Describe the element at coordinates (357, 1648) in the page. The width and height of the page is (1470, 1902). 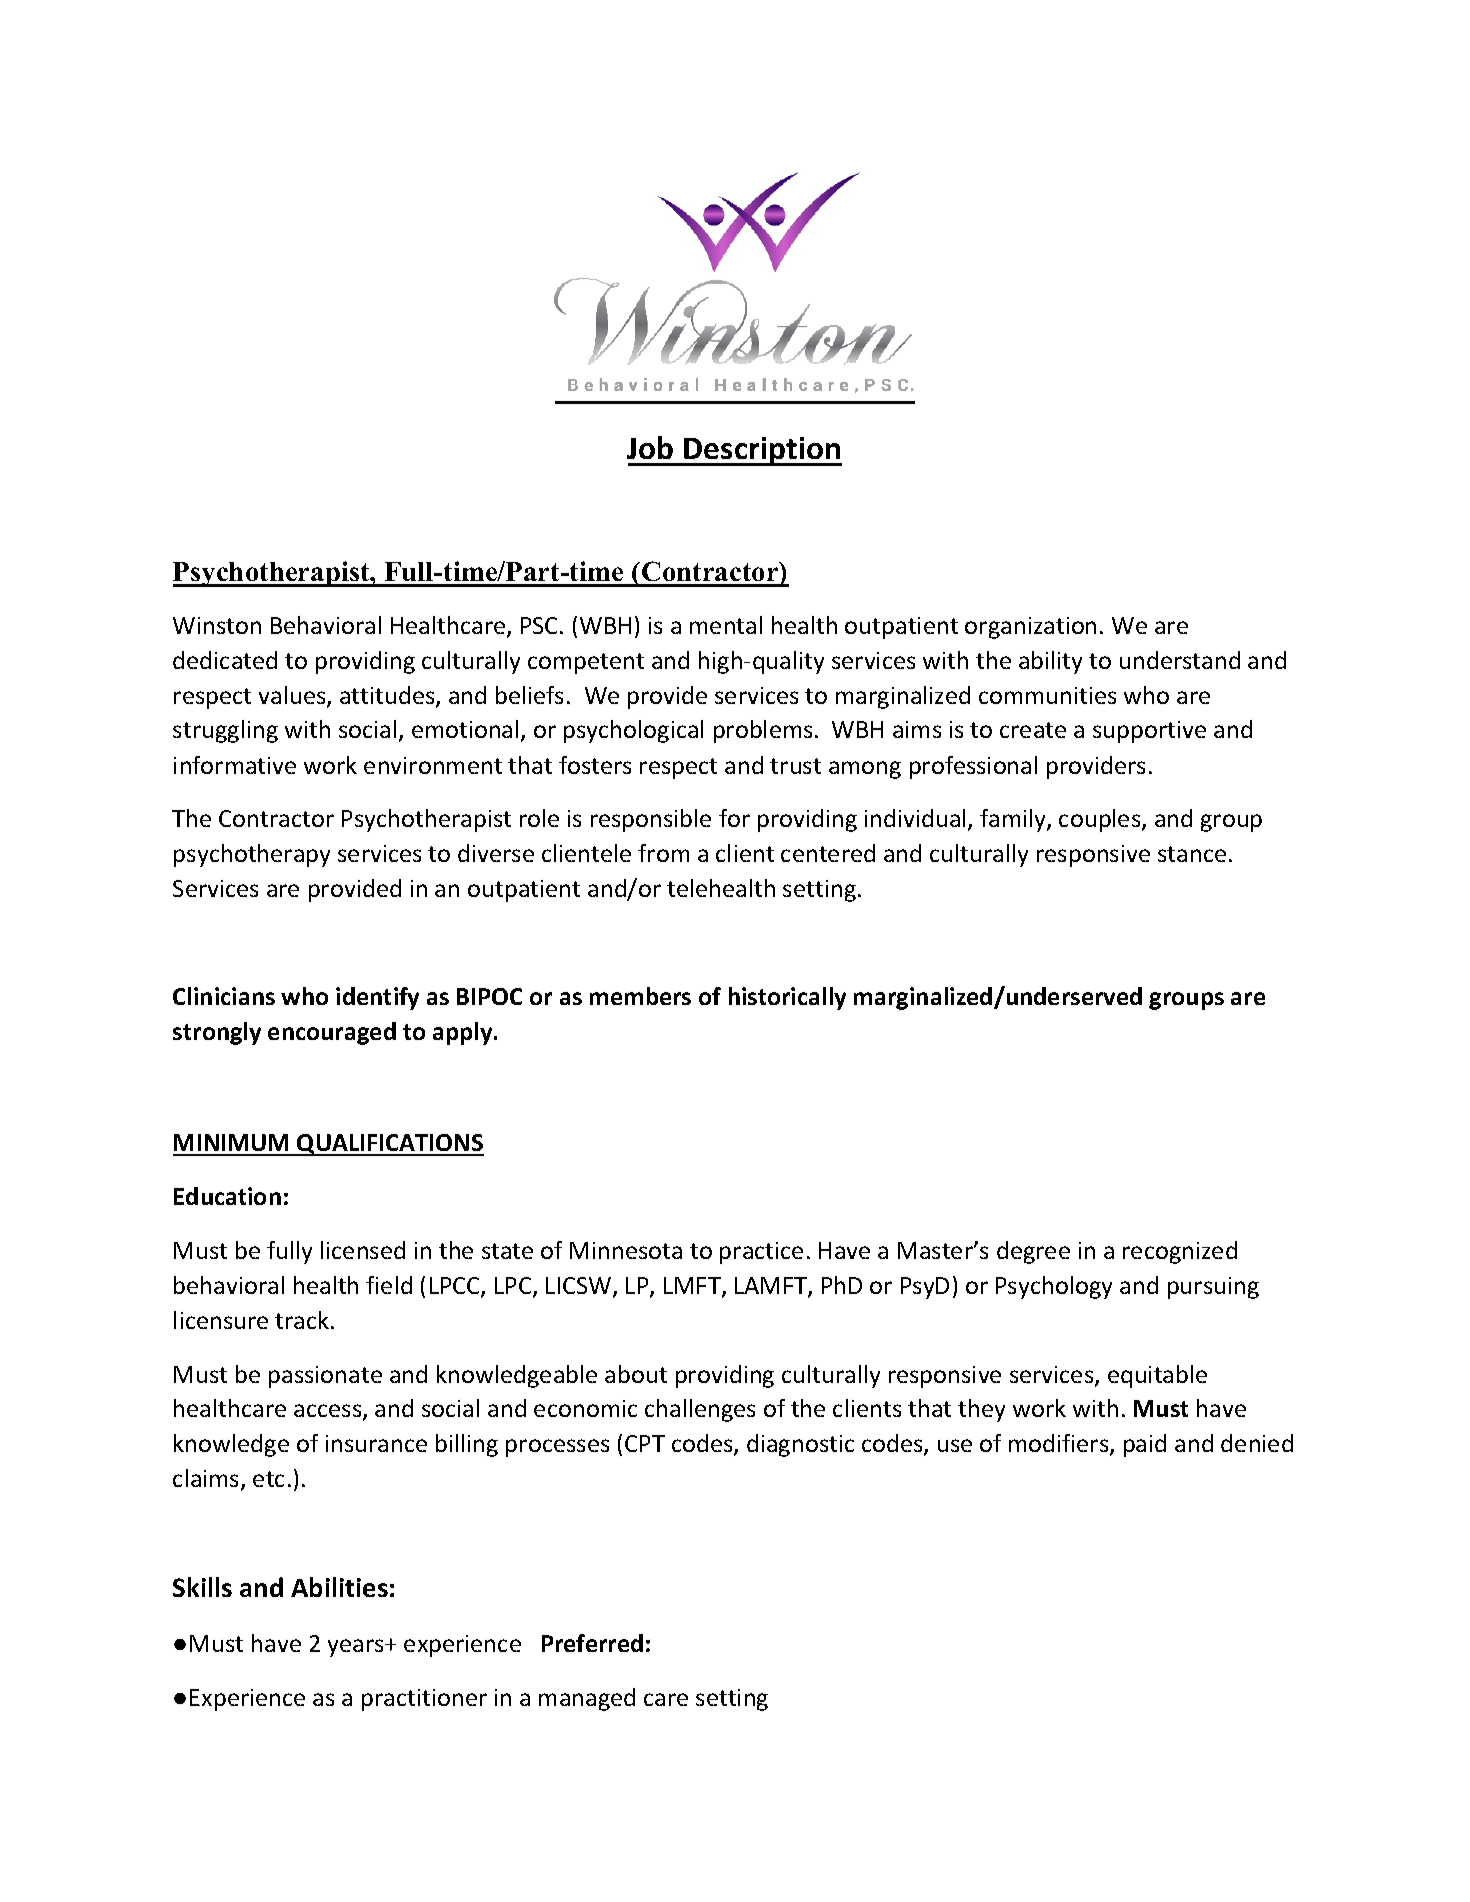
I see `years` at that location.
